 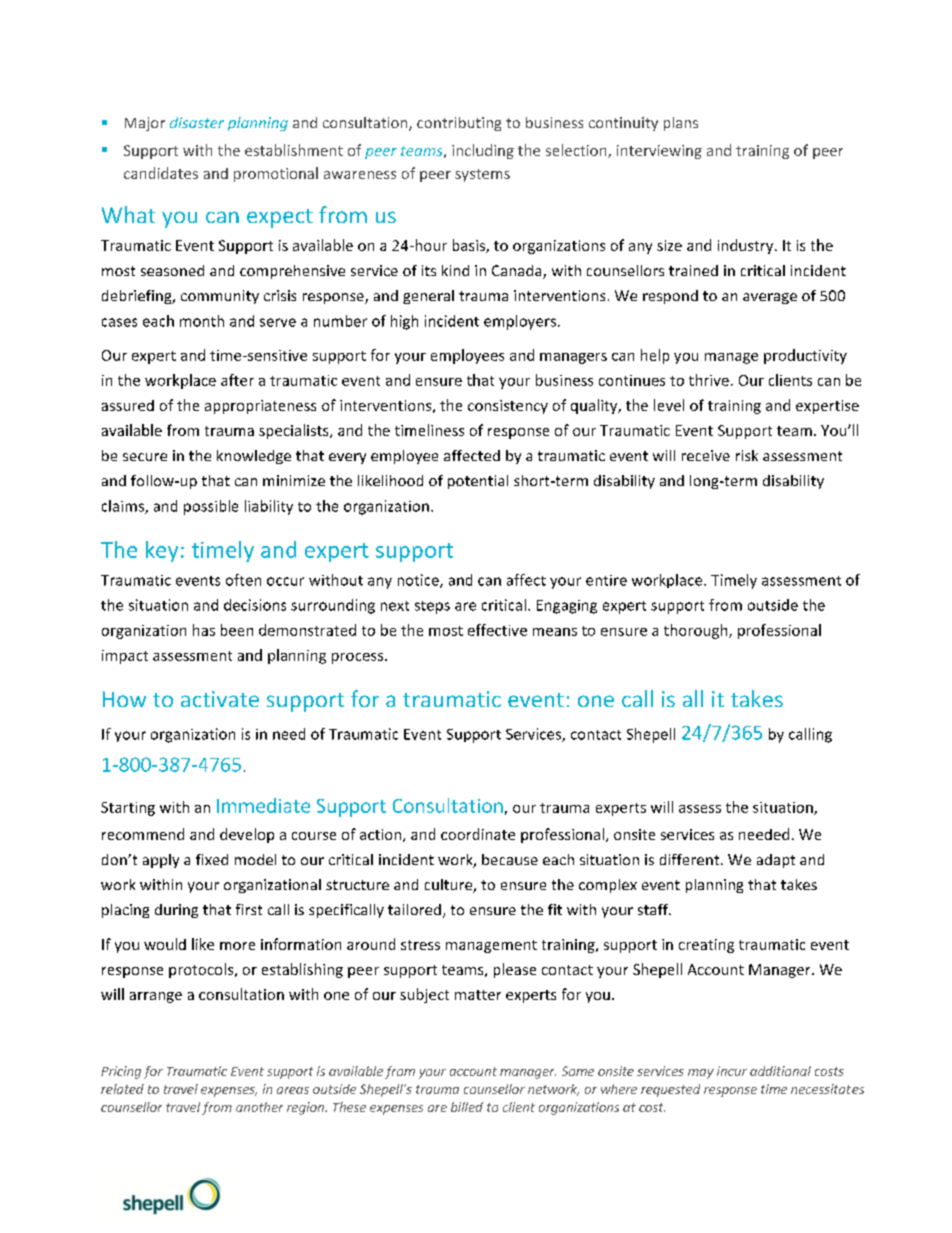 I want to click on plans, so click(x=681, y=124).
